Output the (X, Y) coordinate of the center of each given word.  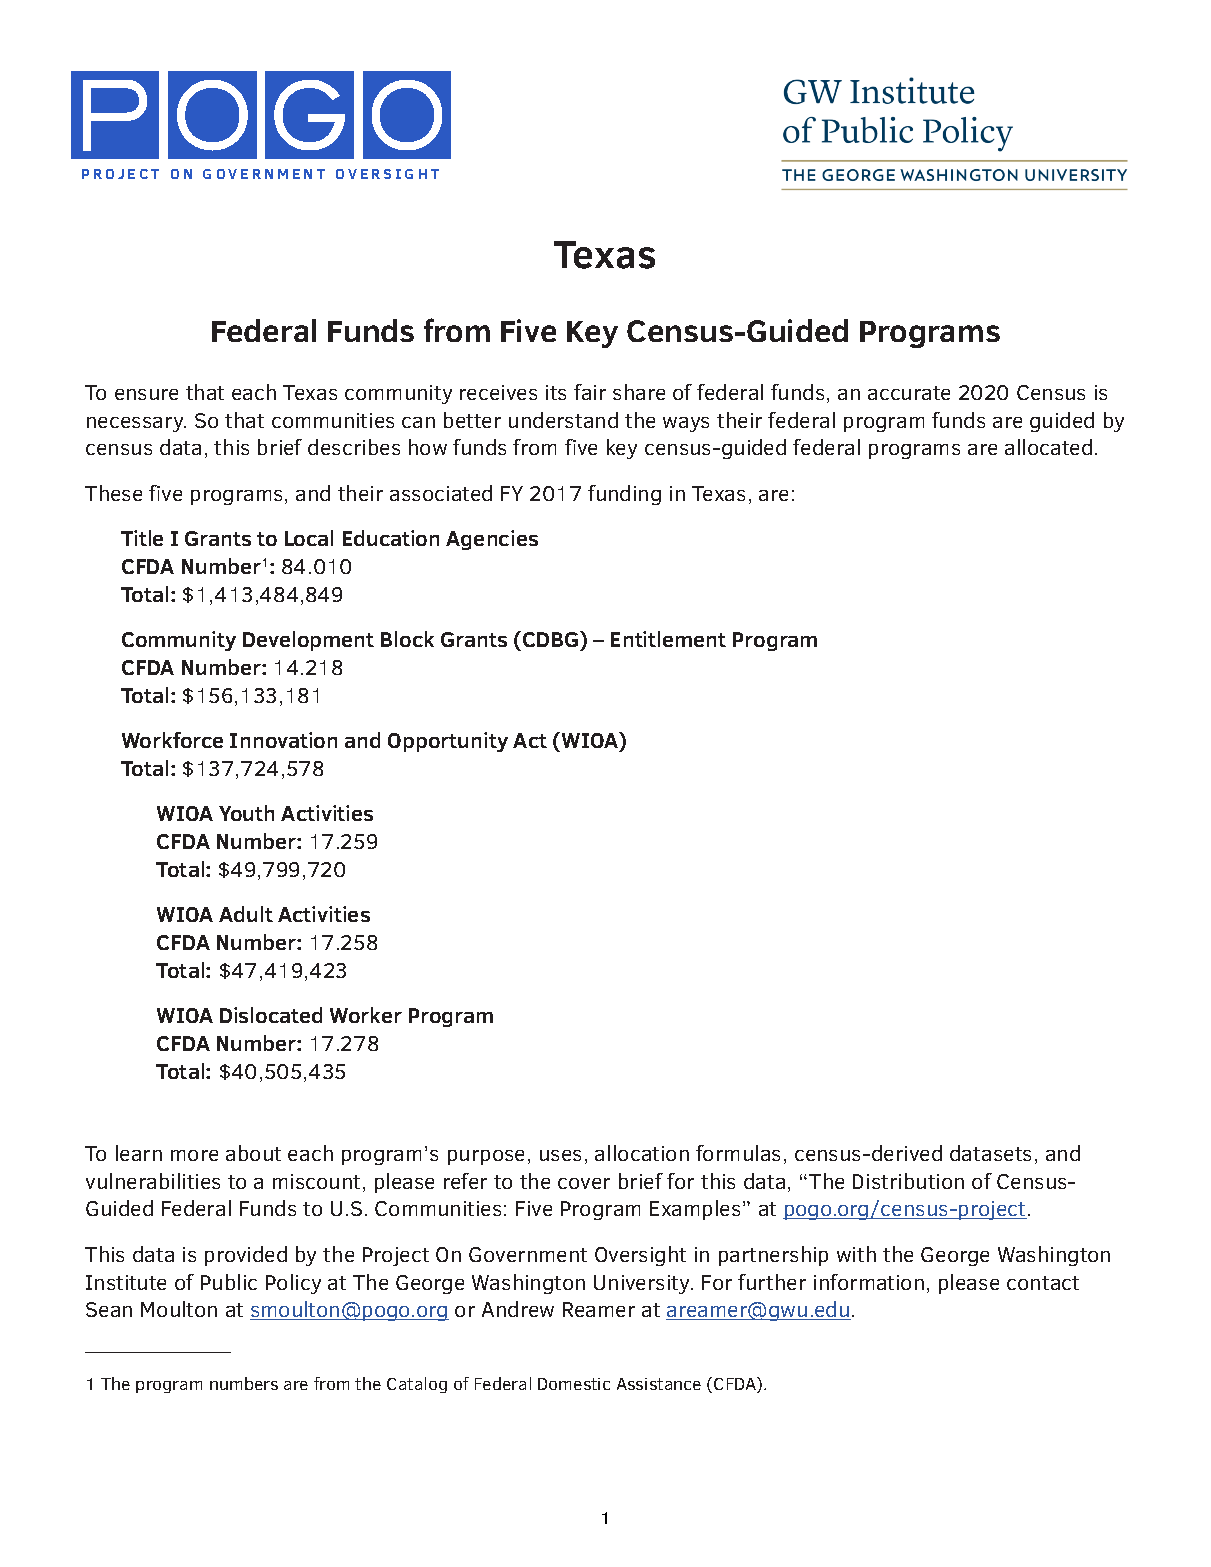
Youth (246, 813)
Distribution (908, 1181)
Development (308, 641)
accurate (909, 393)
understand (563, 420)
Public (229, 1282)
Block (407, 639)
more (194, 1155)
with (856, 1254)
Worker (366, 1015)
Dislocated (271, 1015)
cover (584, 1183)
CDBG (550, 639)
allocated (1048, 447)
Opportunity (448, 742)
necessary (136, 424)
